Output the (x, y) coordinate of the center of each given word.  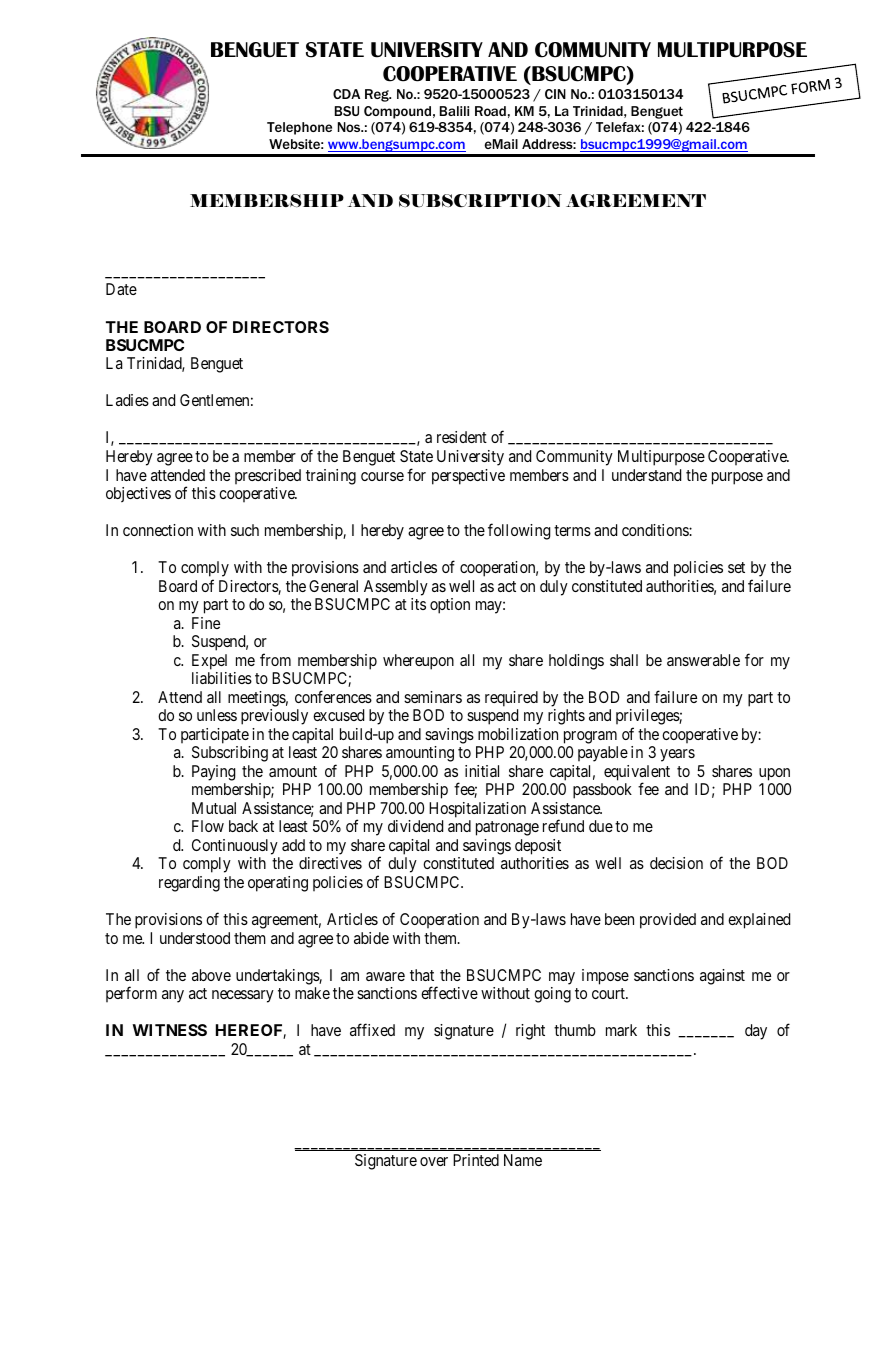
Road (490, 111)
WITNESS (169, 1030)
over (434, 1161)
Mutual (214, 808)
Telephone (299, 128)
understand (646, 475)
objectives (138, 494)
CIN (555, 94)
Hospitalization (477, 810)
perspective (468, 477)
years (677, 755)
